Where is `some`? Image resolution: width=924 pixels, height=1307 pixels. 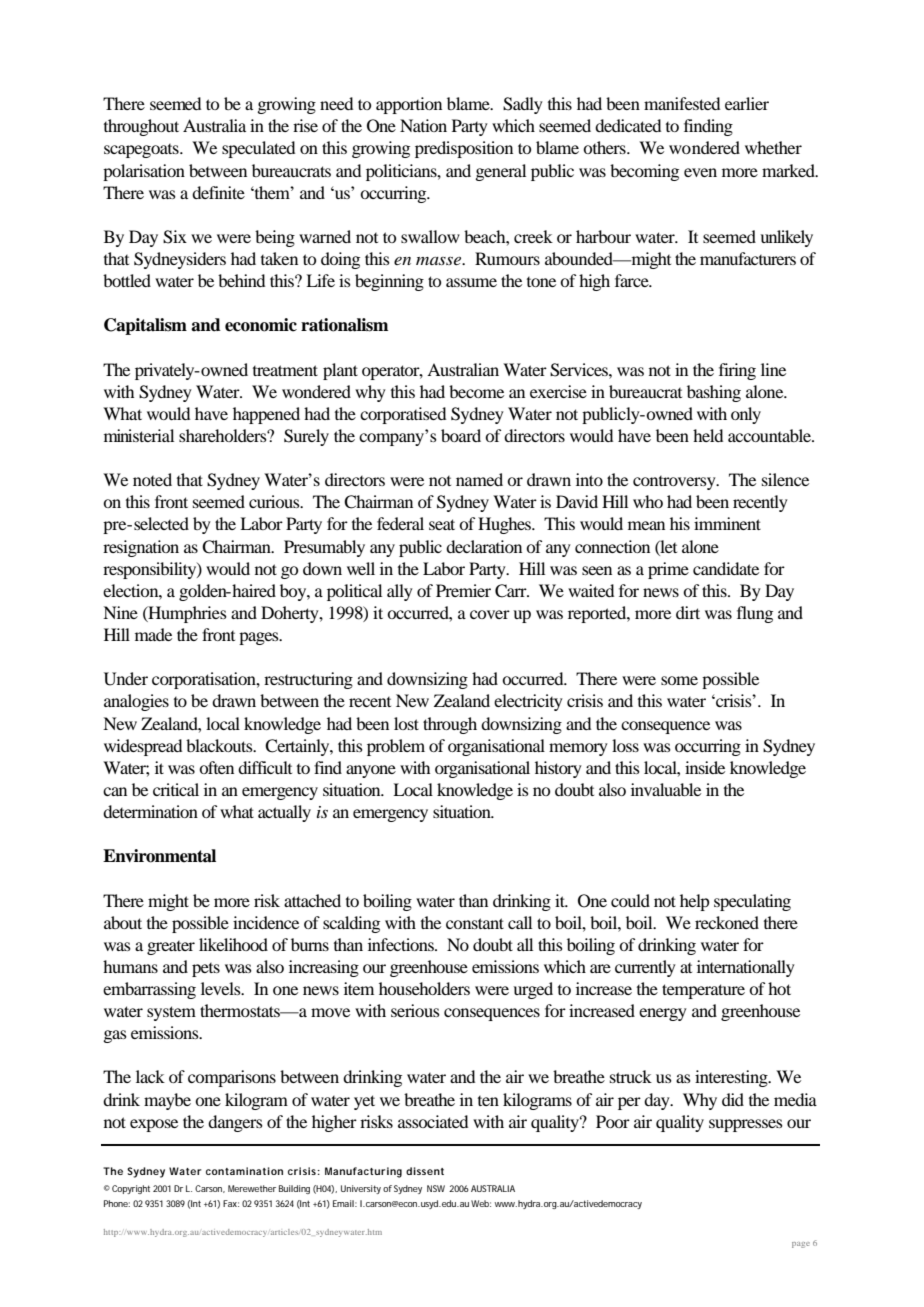
some is located at coordinates (679, 680).
